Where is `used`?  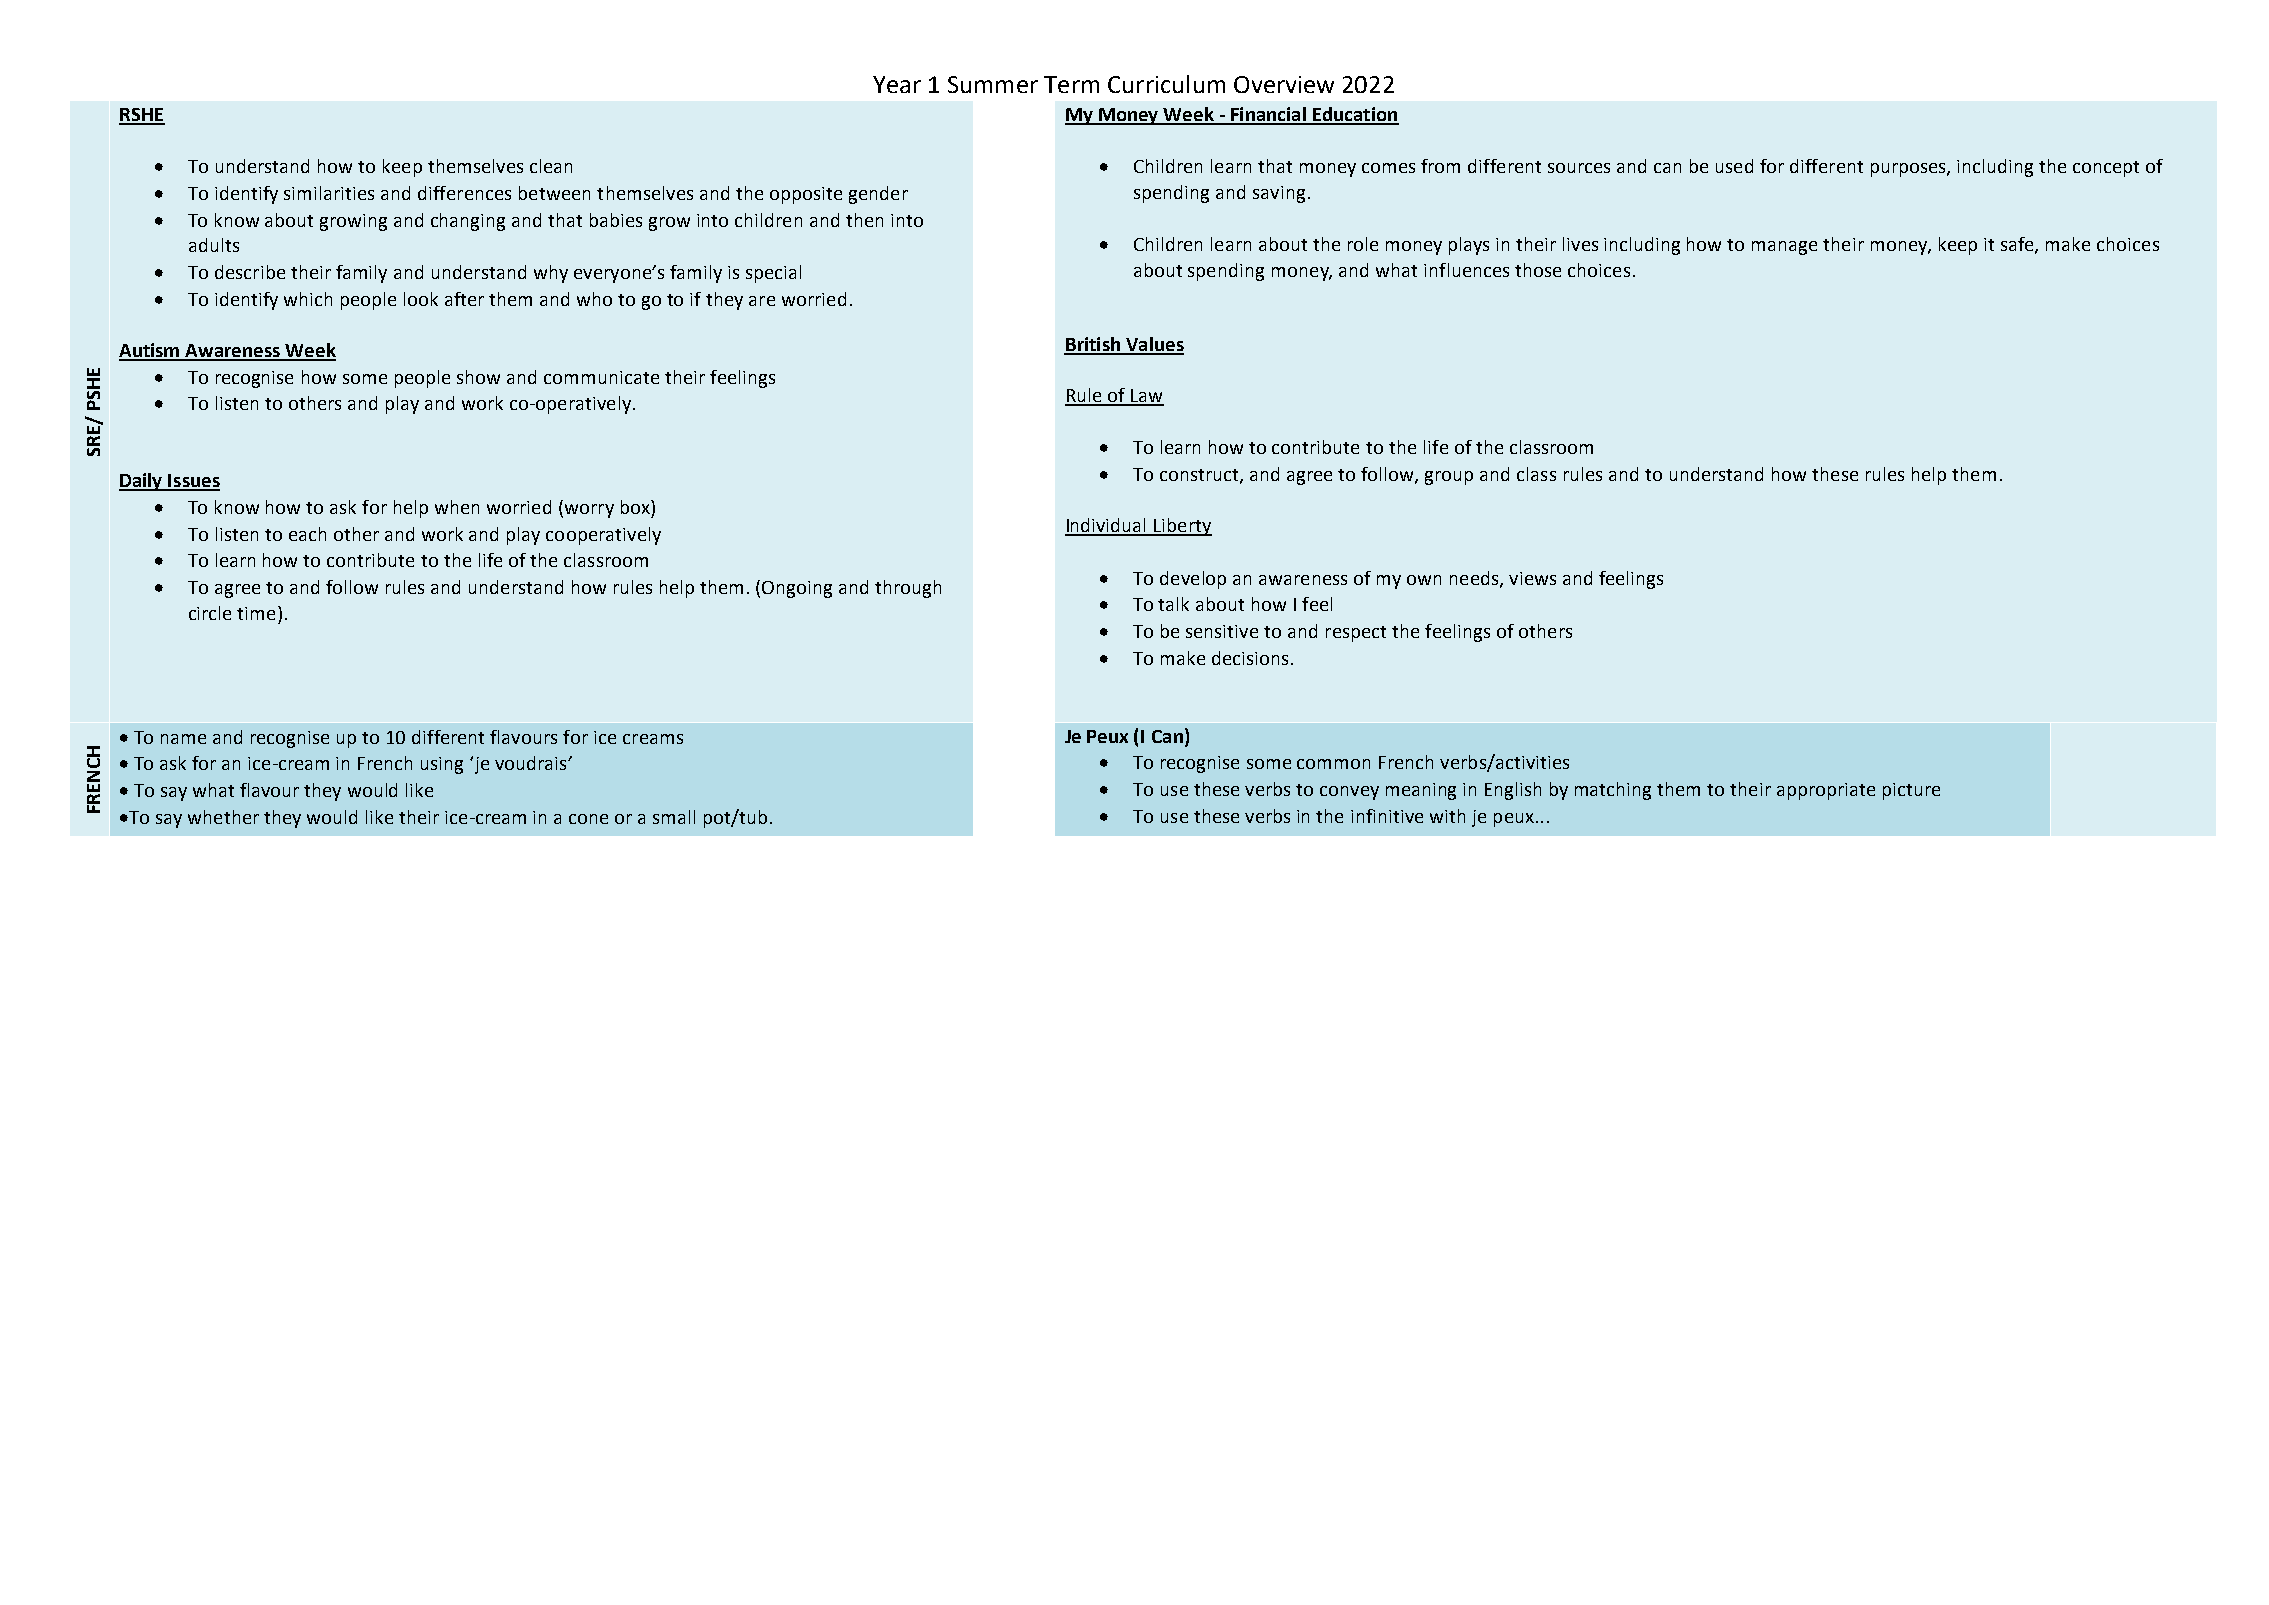
used is located at coordinates (1734, 166).
